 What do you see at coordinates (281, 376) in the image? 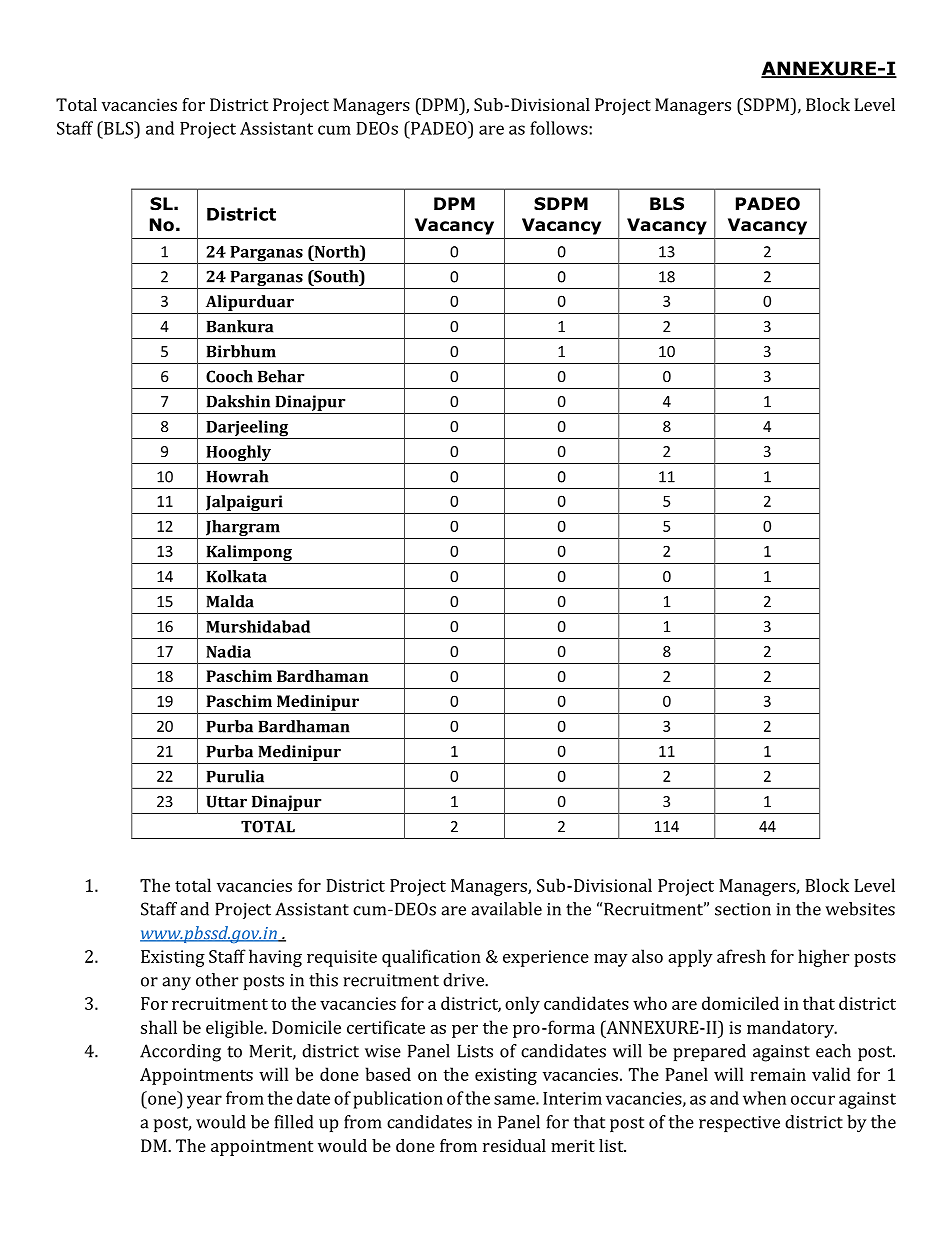
I see `Behar` at bounding box center [281, 376].
